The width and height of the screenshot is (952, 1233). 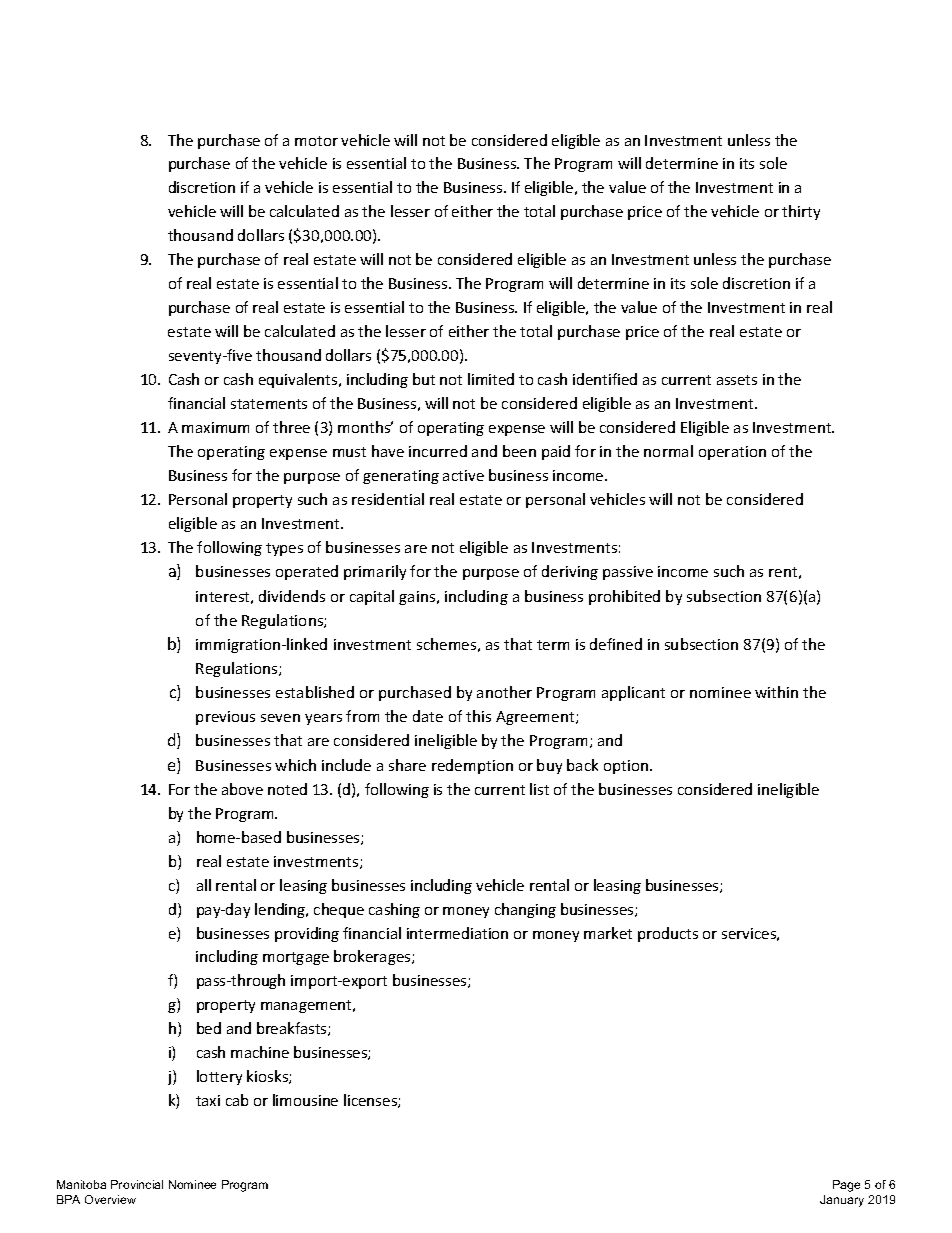 I want to click on but, so click(x=424, y=379).
